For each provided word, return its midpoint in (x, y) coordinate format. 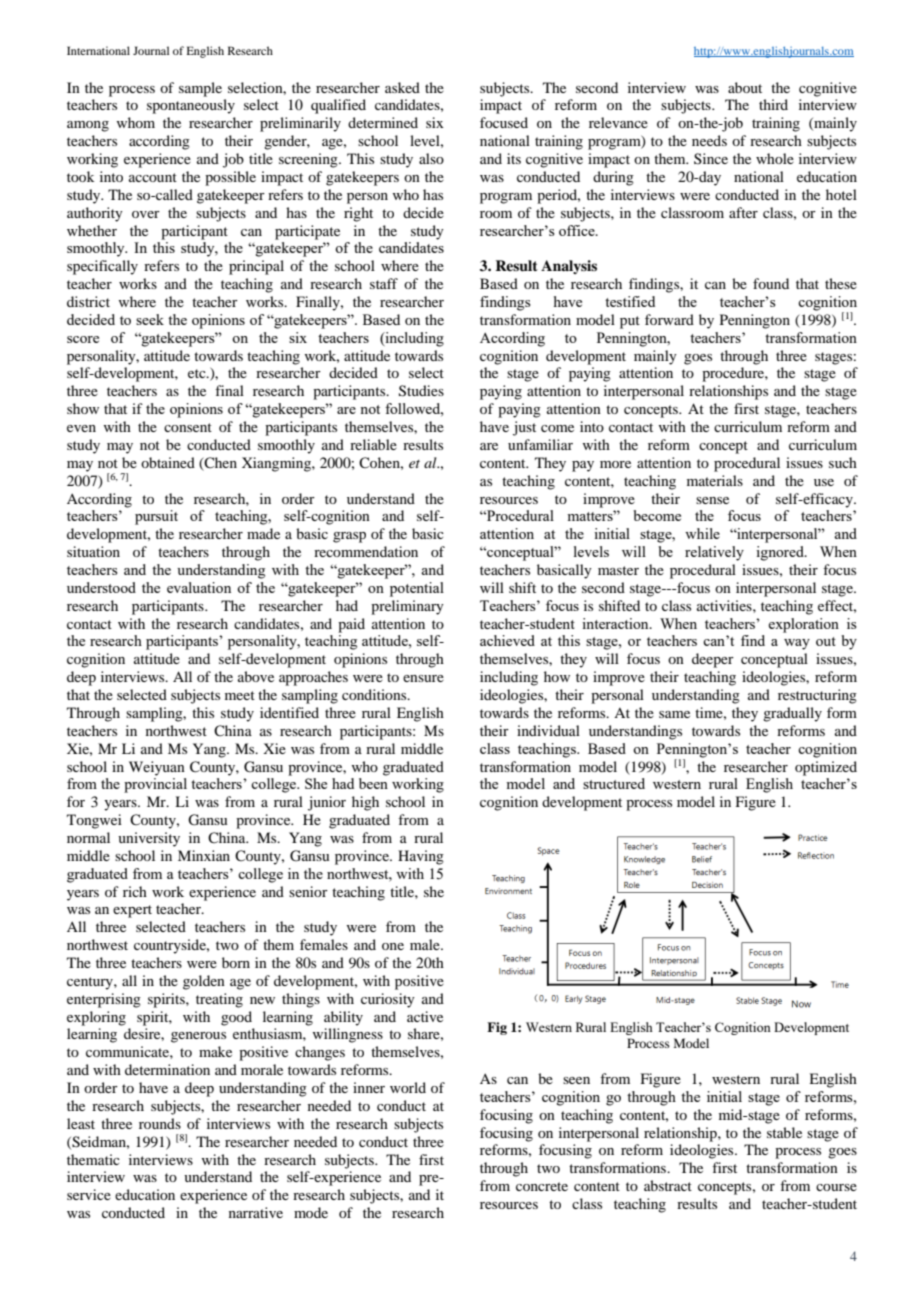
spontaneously (191, 106)
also (431, 158)
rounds (160, 1123)
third (773, 104)
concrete (542, 1186)
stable (784, 1132)
